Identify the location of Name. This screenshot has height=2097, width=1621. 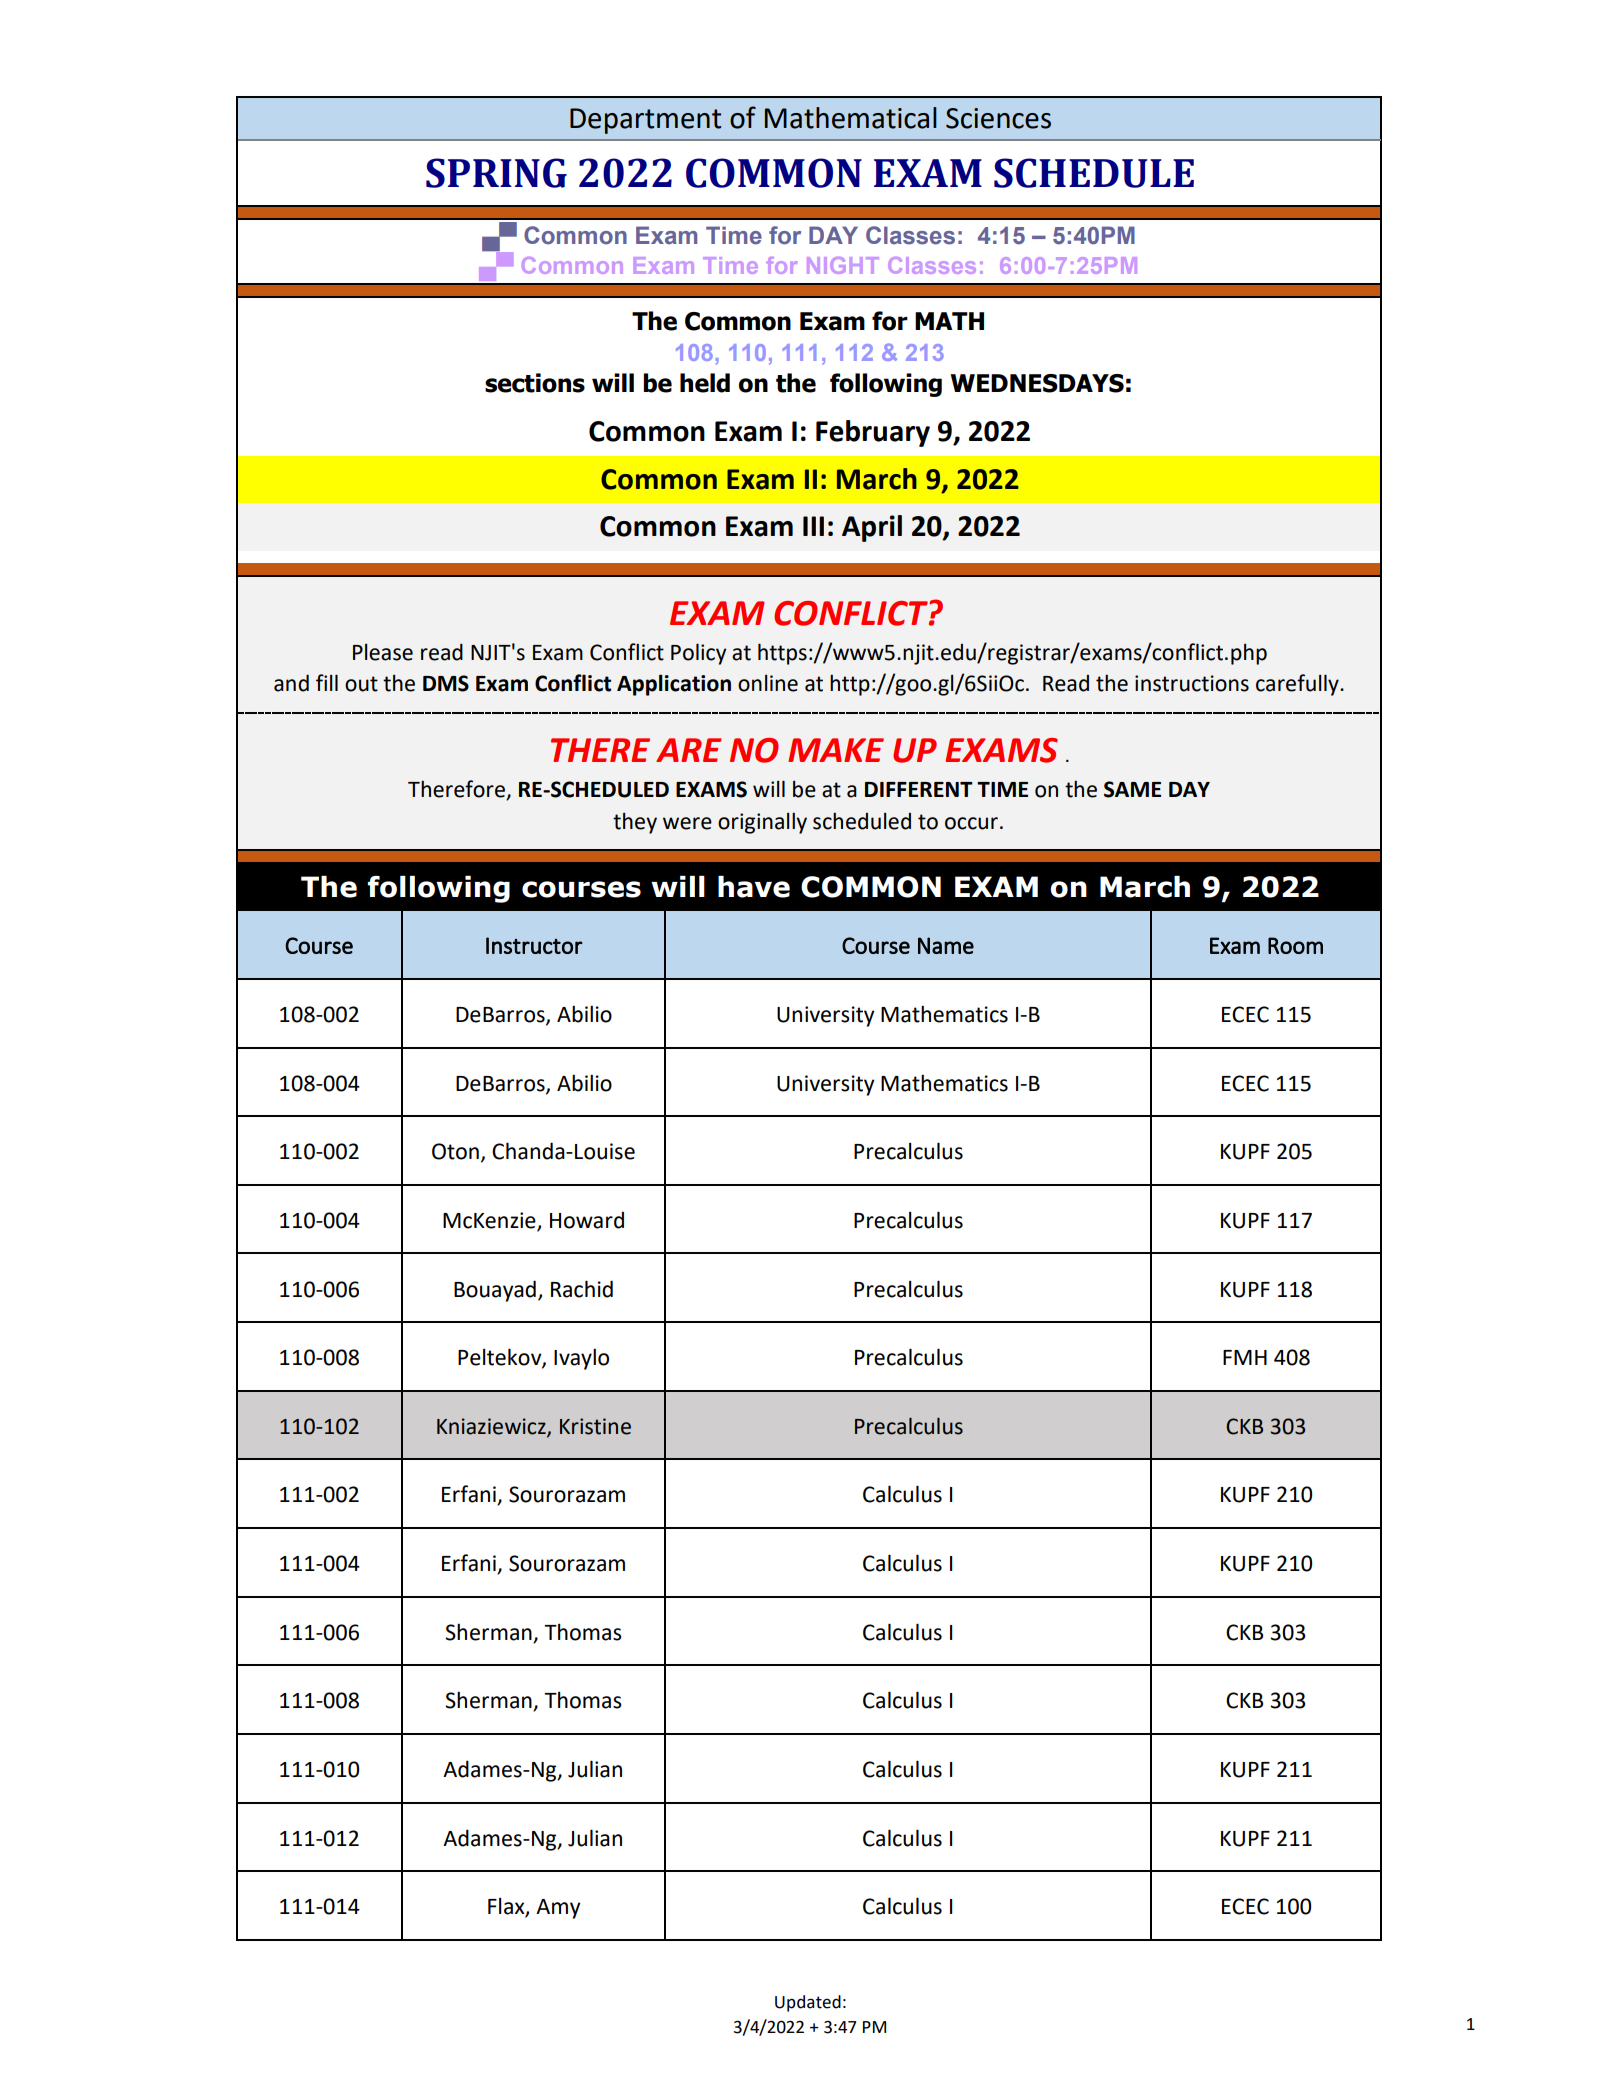
(946, 945).
